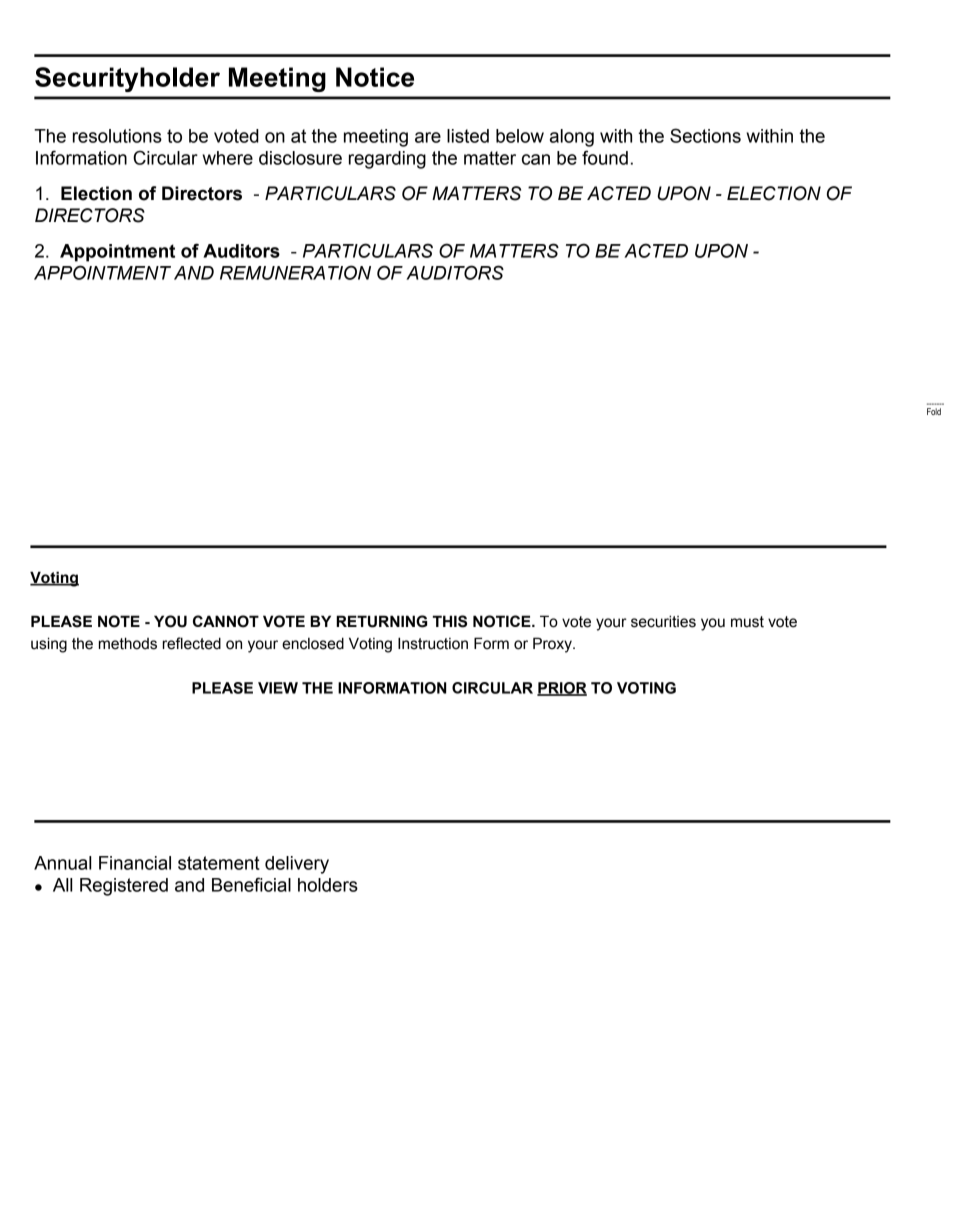 The image size is (953, 1232). I want to click on resolutions, so click(117, 136).
